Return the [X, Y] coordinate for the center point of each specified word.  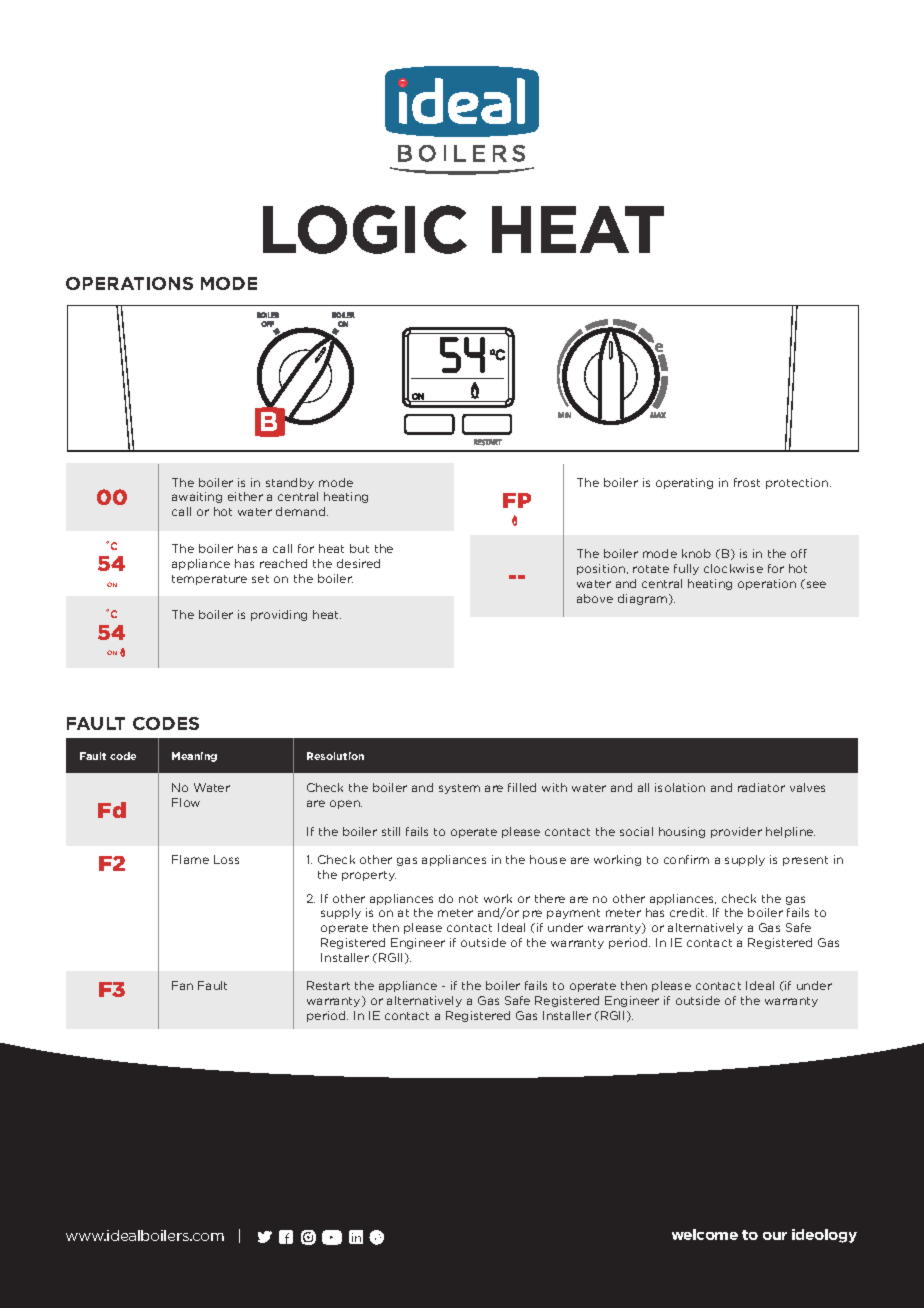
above [595, 598]
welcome [705, 1234]
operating [684, 483]
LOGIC [365, 229]
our [775, 1236]
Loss [226, 859]
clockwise [733, 568]
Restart [328, 985]
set [260, 579]
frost [747, 482]
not [468, 899]
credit [688, 912]
